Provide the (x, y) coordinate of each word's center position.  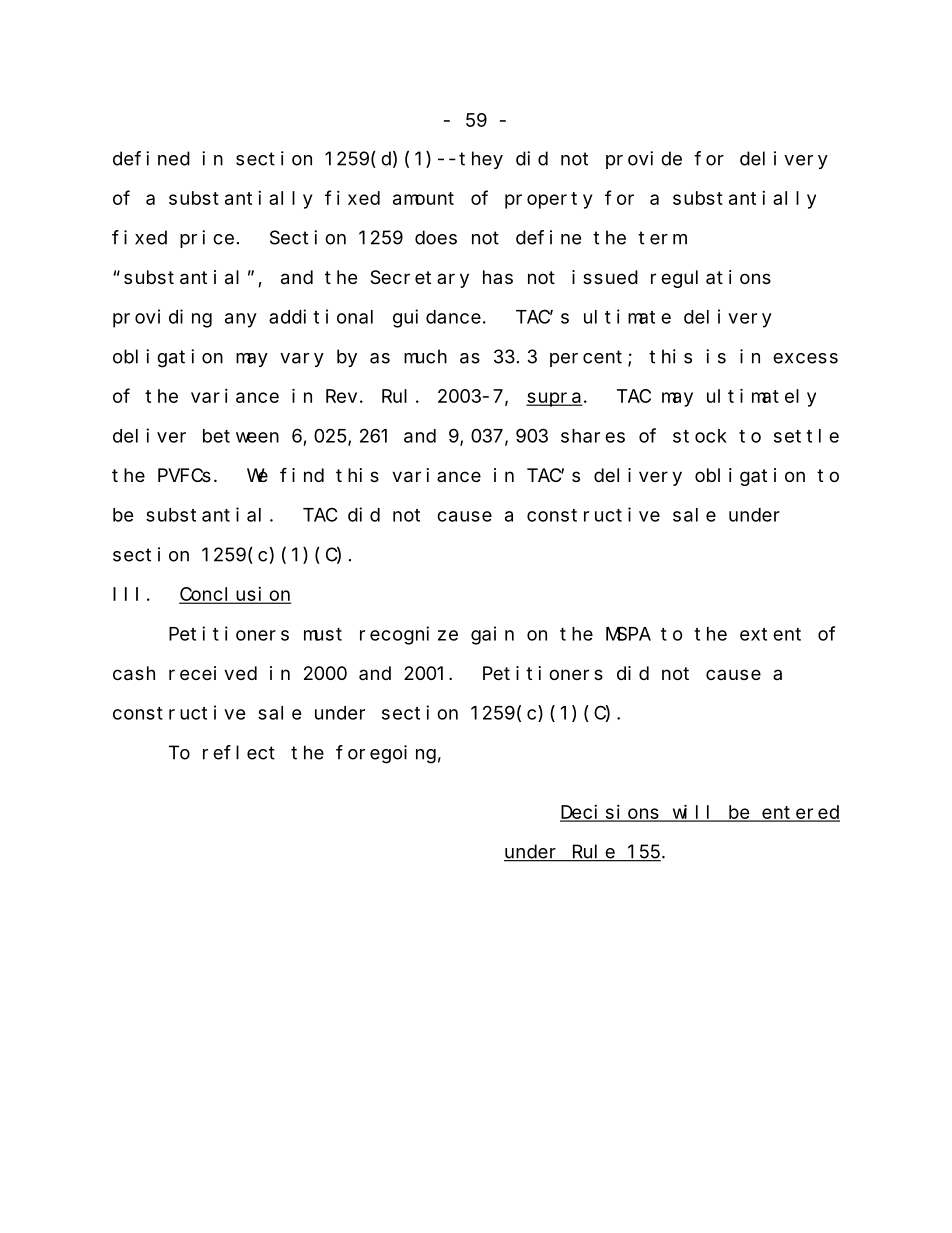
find (302, 474)
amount (423, 198)
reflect (239, 752)
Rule (593, 852)
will (693, 812)
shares (593, 436)
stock (700, 436)
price (207, 239)
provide (644, 160)
